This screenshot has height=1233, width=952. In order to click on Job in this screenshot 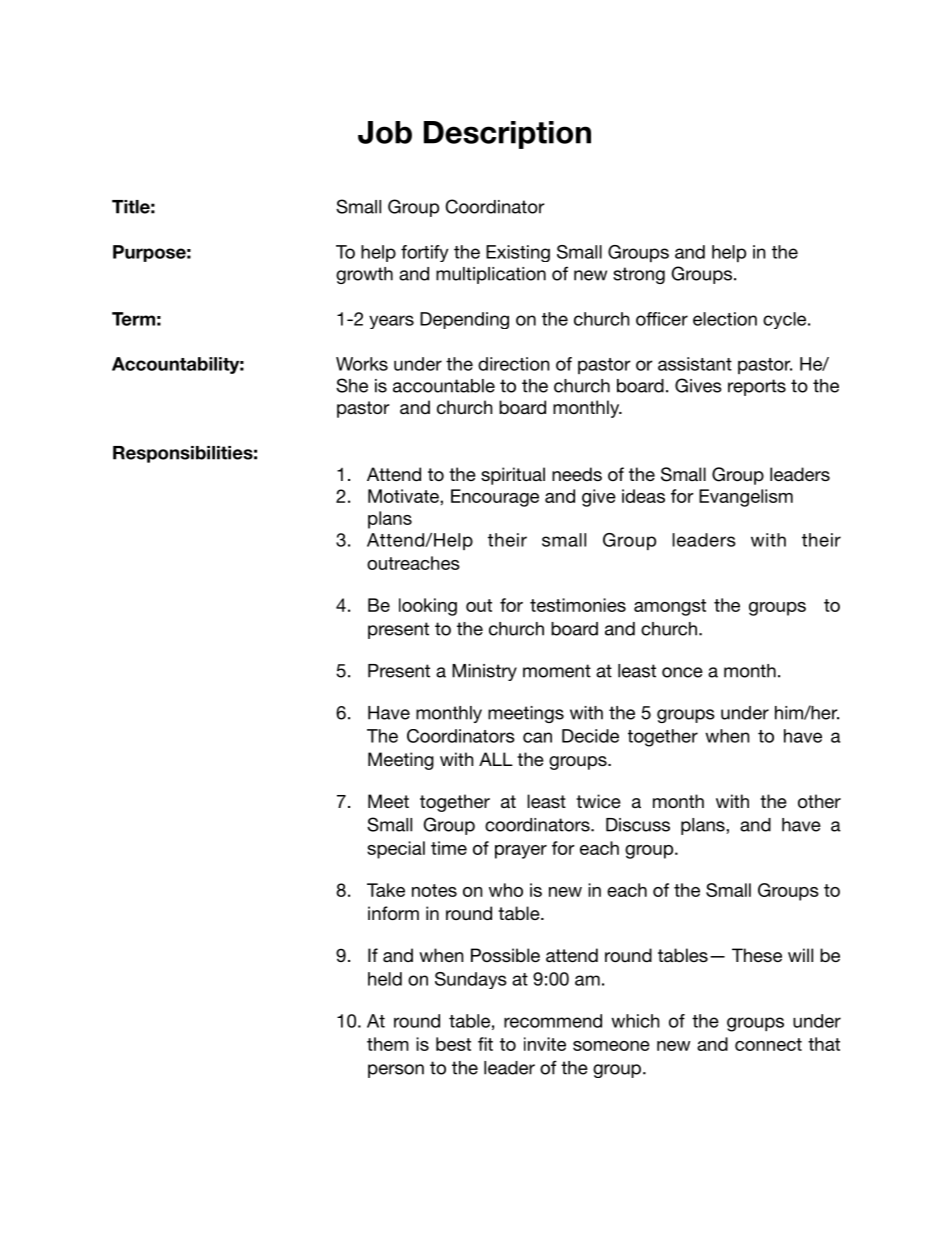, I will do `click(385, 132)`.
